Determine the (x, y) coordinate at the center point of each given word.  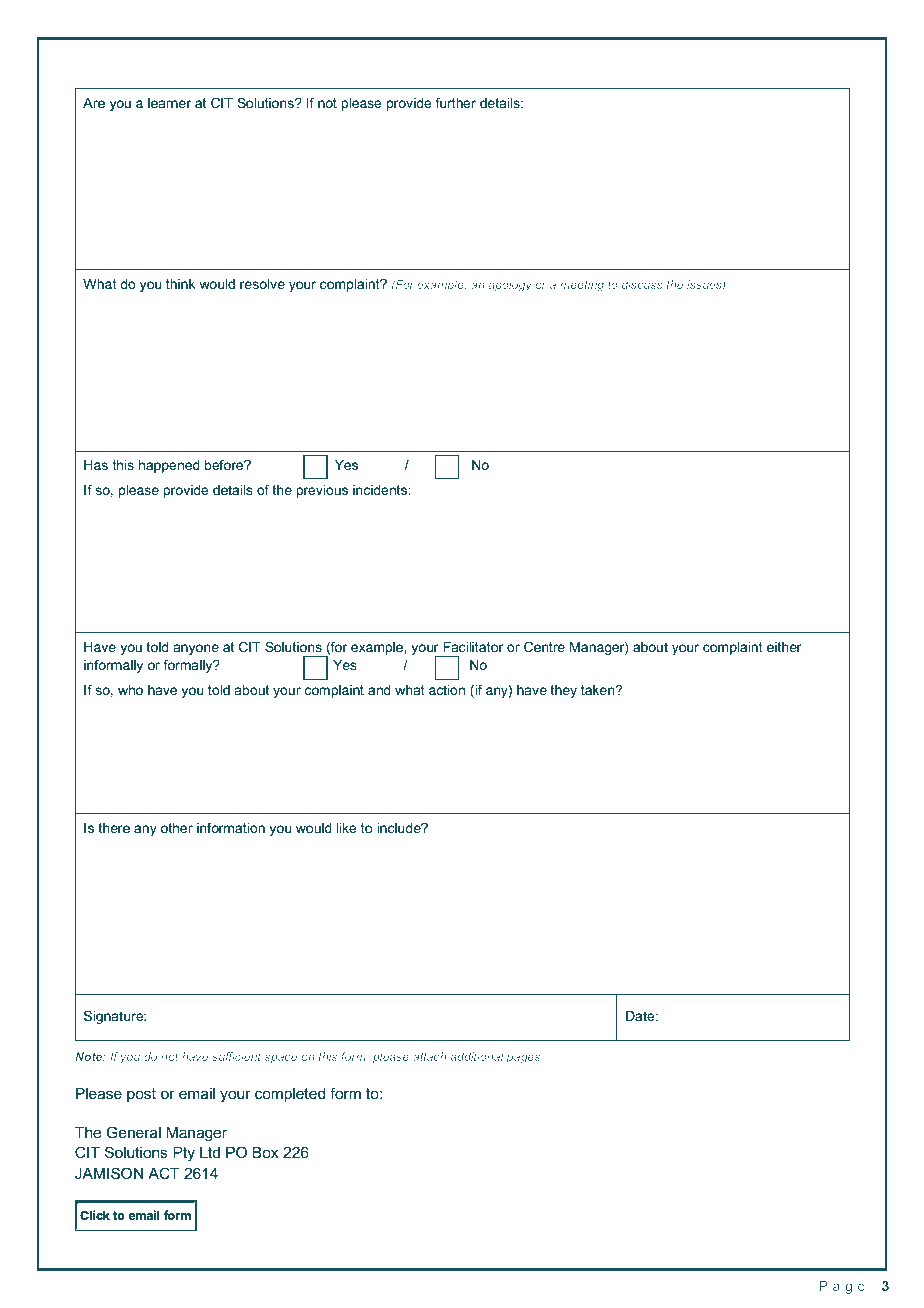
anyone (196, 649)
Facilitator (473, 647)
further (455, 102)
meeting (582, 286)
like (346, 828)
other (177, 828)
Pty (184, 1154)
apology (510, 286)
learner (169, 103)
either (784, 647)
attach (429, 1056)
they (563, 691)
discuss (642, 284)
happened (169, 466)
